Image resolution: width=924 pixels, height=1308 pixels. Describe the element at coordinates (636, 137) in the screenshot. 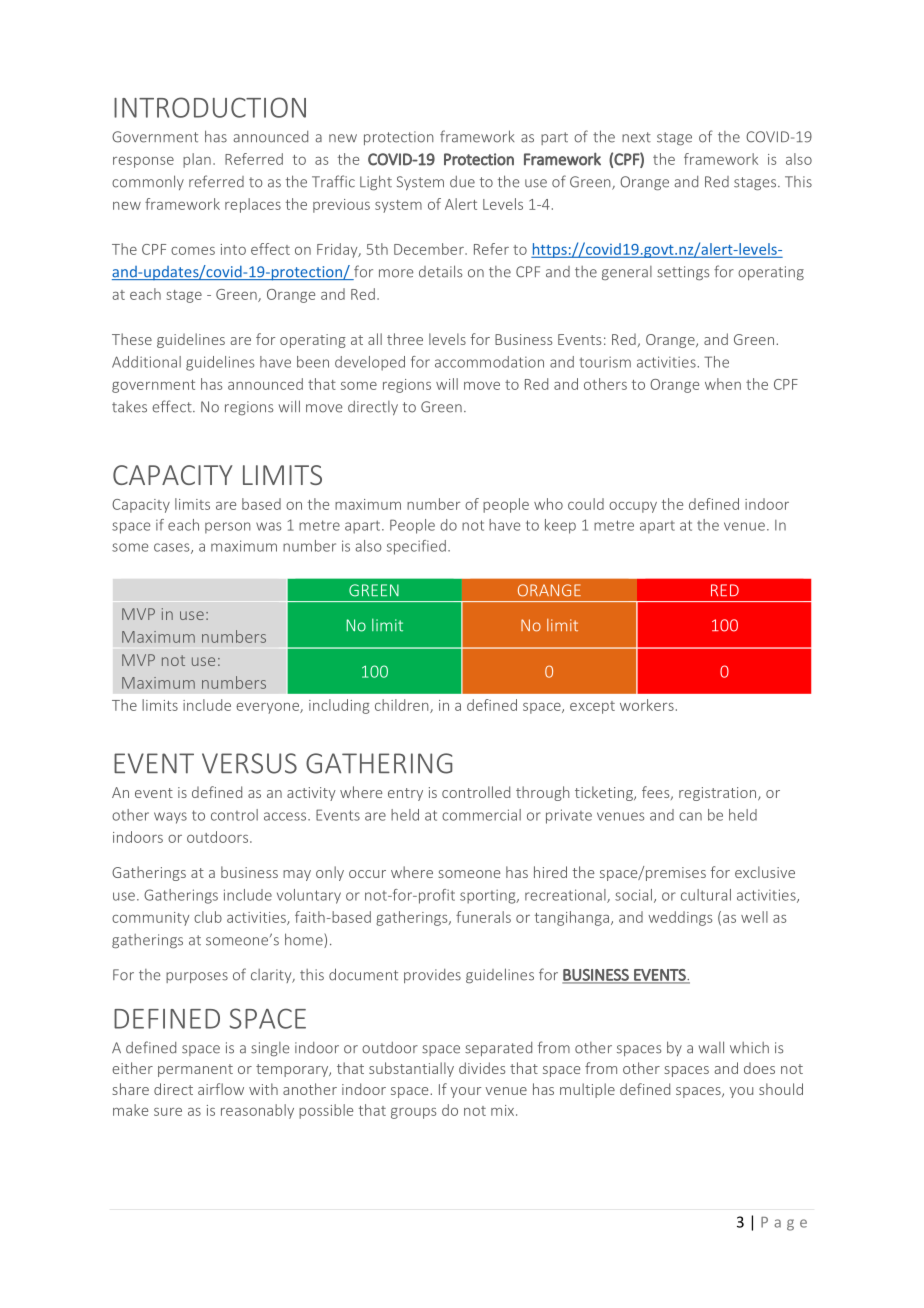

I see `next` at that location.
